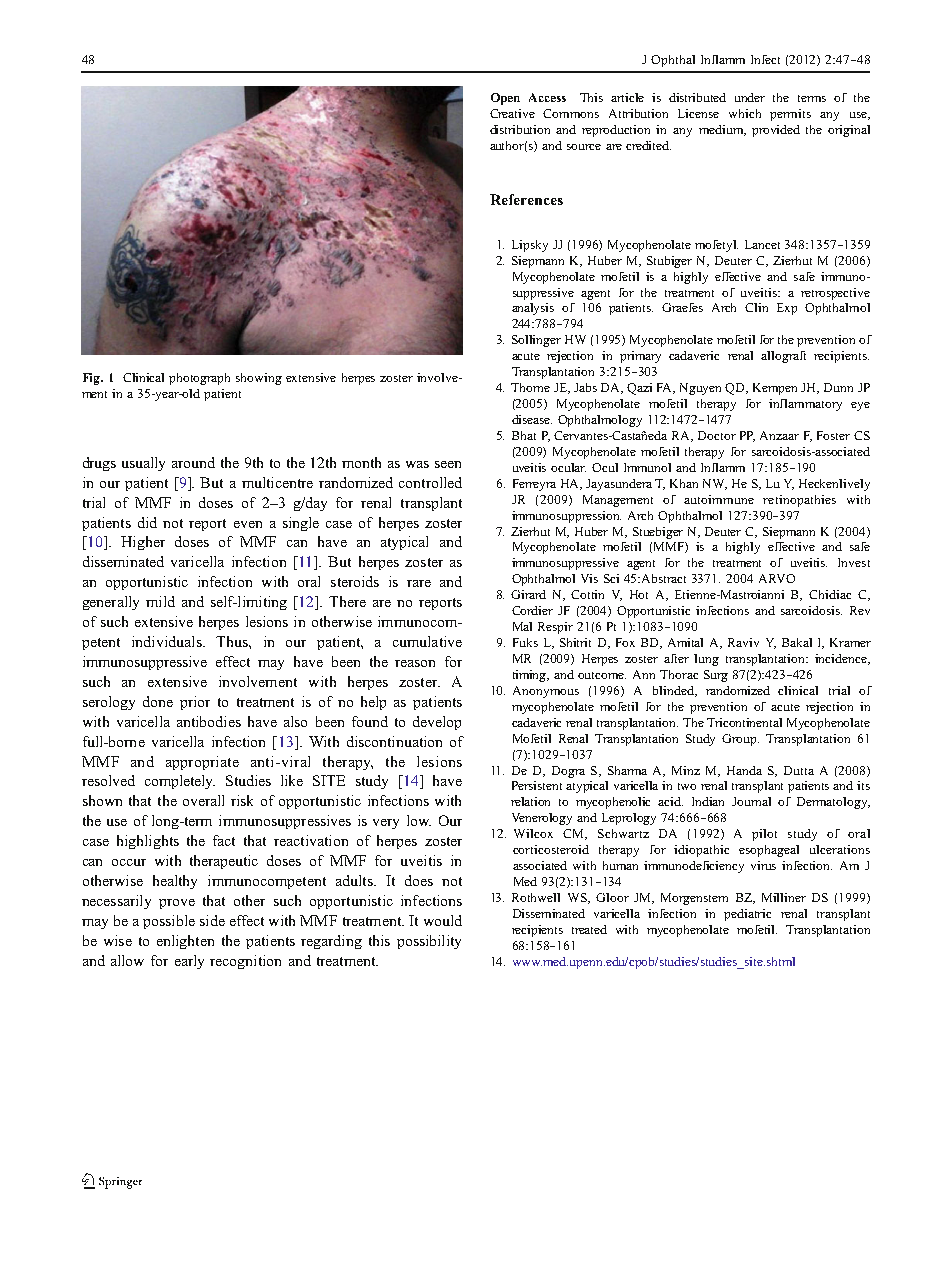  Describe the element at coordinates (512, 113) in the image. I see `Creative` at that location.
